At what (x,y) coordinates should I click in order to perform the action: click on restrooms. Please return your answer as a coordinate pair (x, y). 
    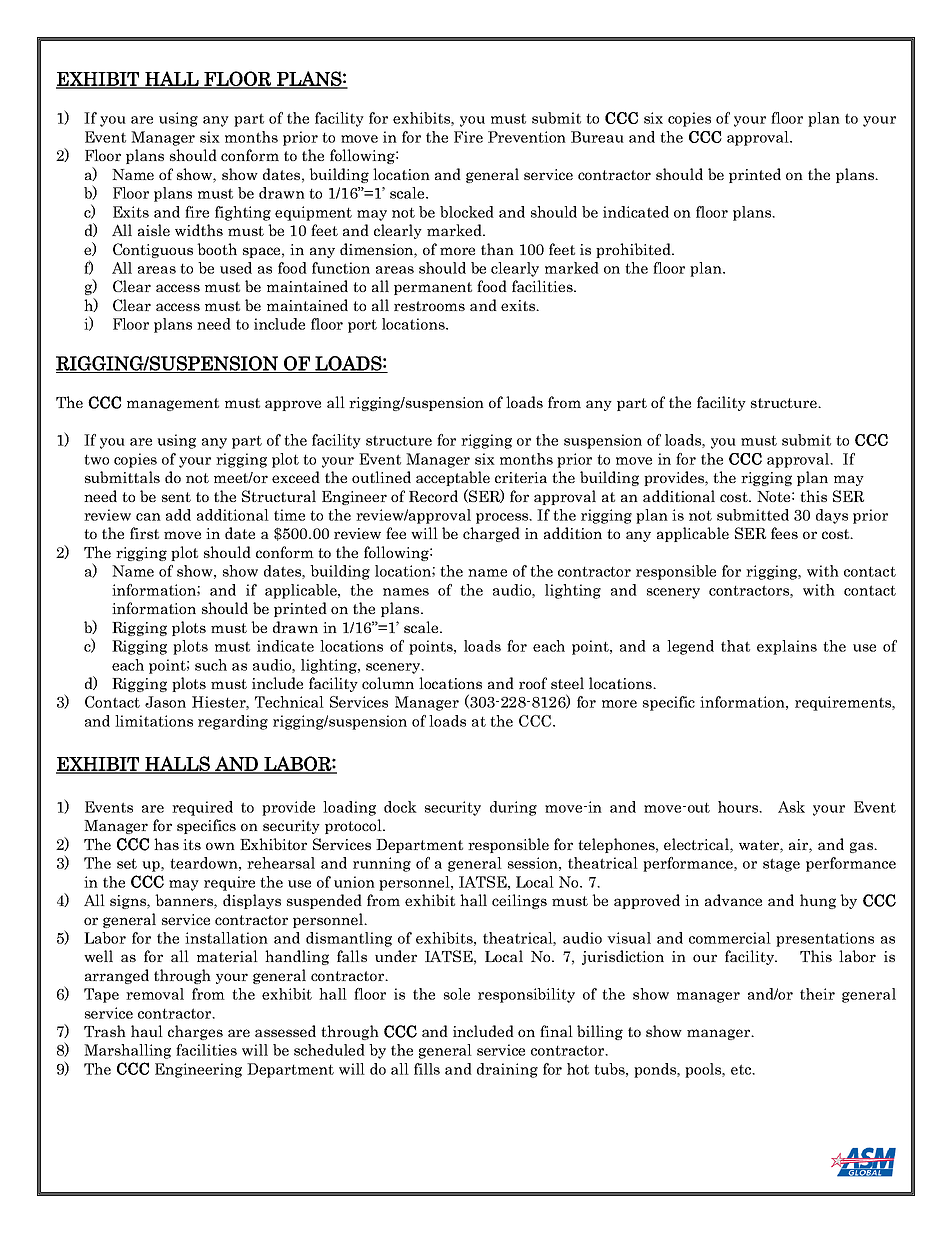
    Looking at the image, I should click on (429, 306).
